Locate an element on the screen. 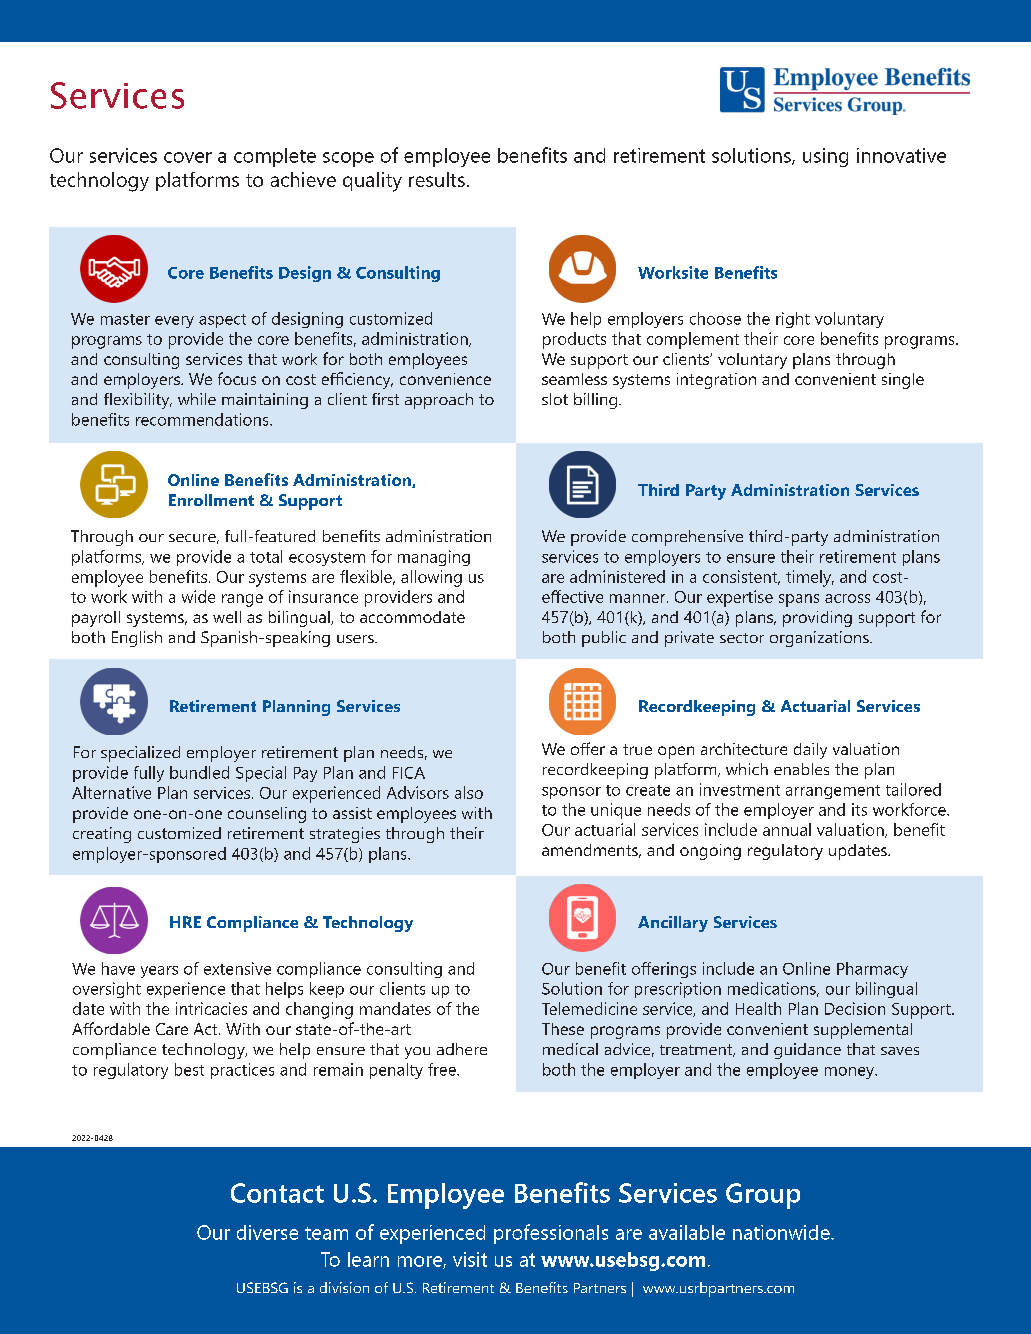 Image resolution: width=1031 pixels, height=1334 pixels. Group is located at coordinates (763, 1196).
